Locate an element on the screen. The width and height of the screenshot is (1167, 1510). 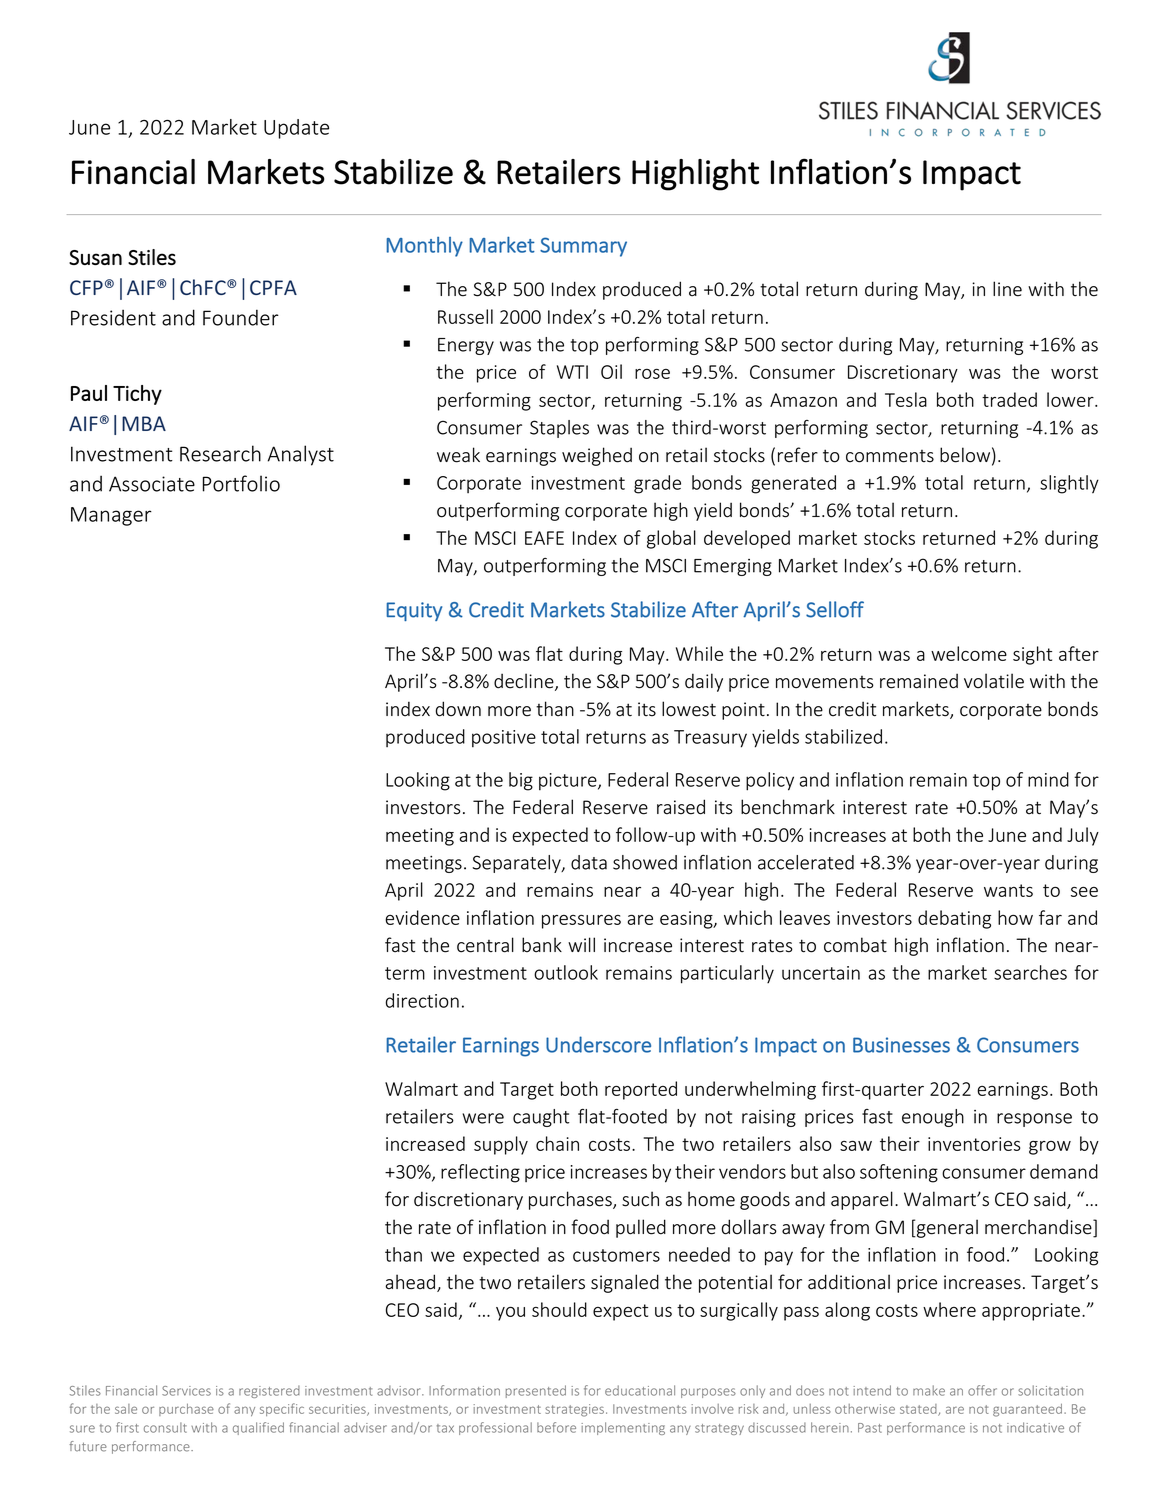
offer is located at coordinates (982, 1390).
